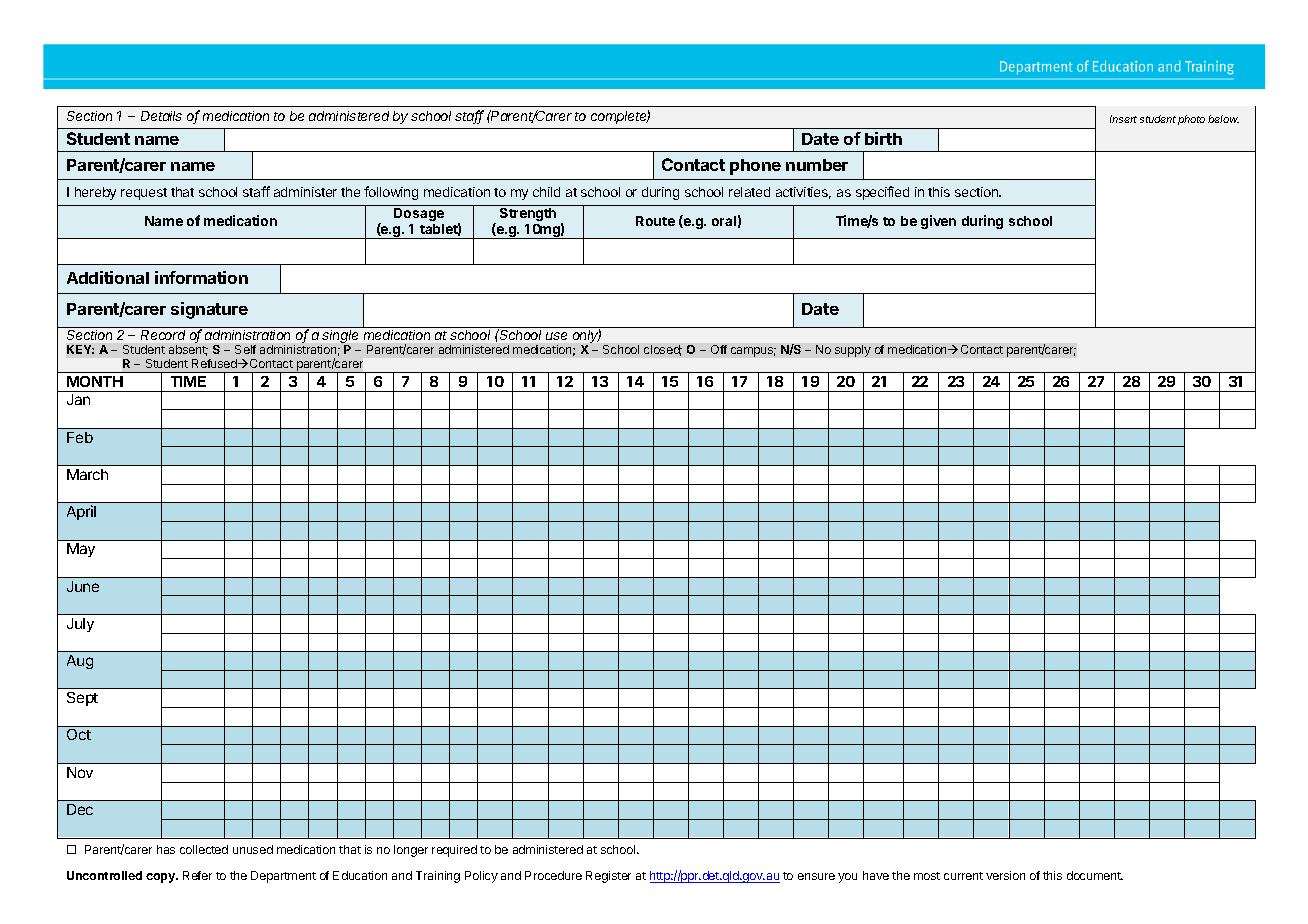 This document has height=924, width=1308. I want to click on phone, so click(755, 167).
